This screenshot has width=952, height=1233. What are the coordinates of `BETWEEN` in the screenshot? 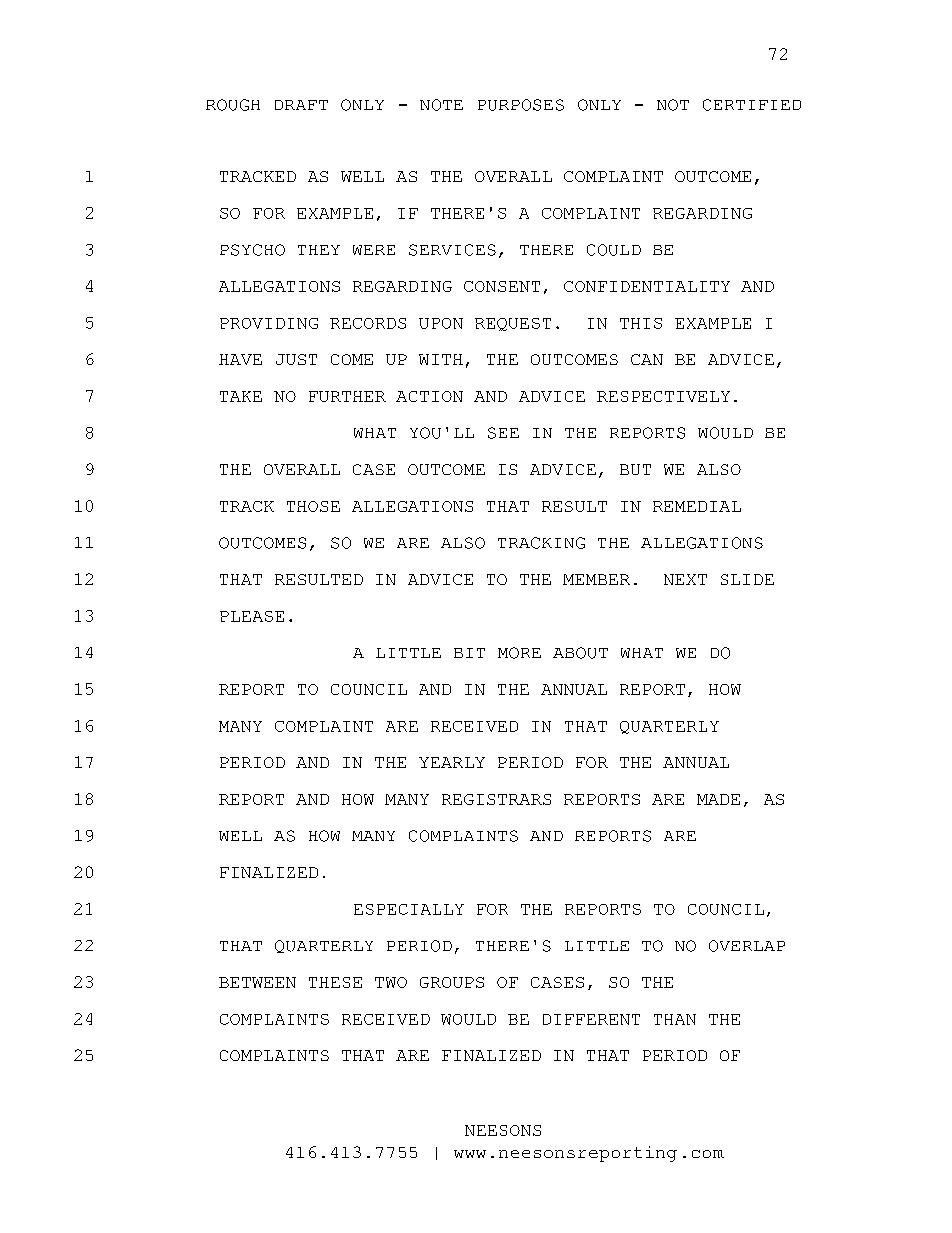 It's located at (257, 982).
